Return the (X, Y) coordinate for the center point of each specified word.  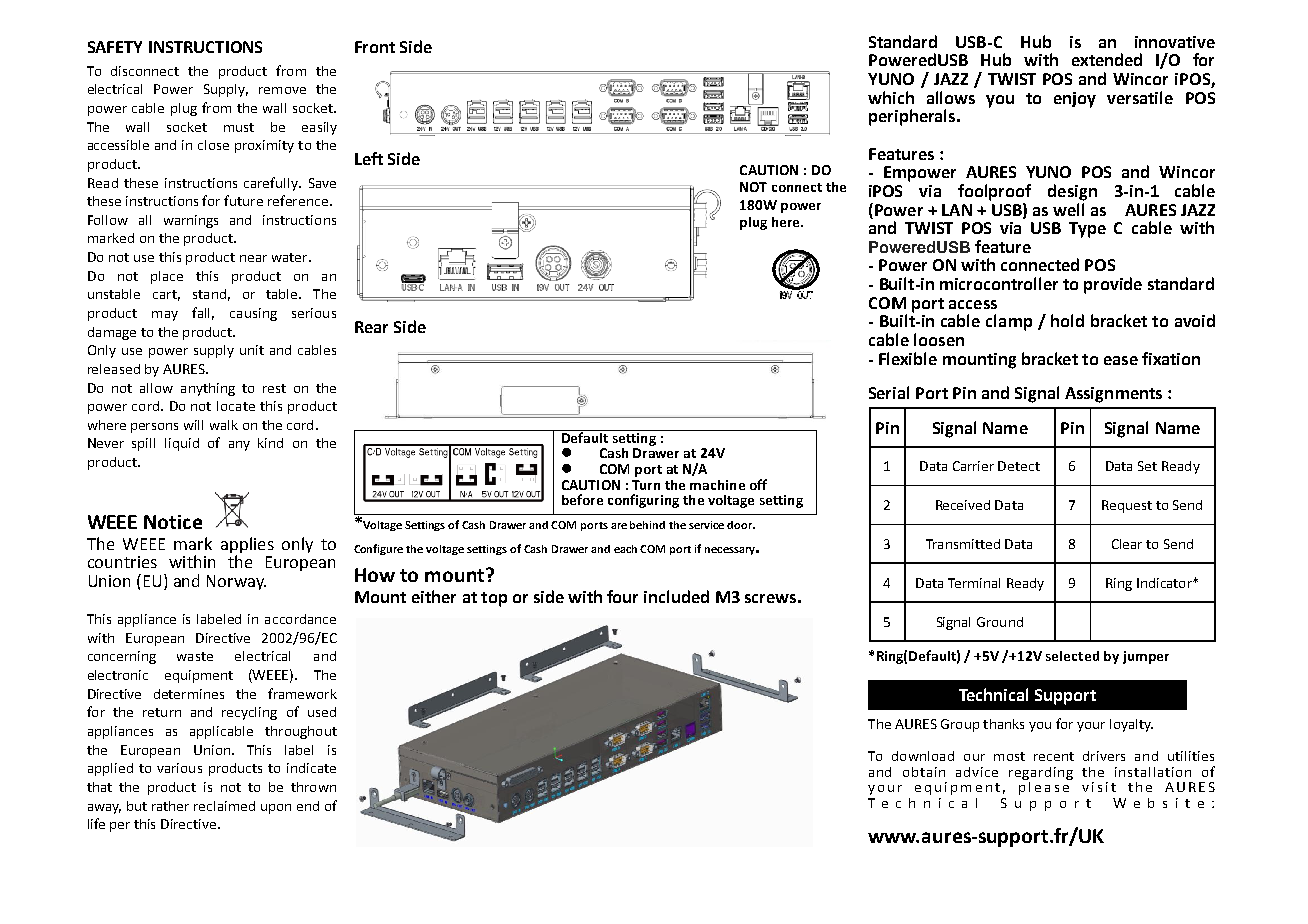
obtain (924, 772)
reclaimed (224, 806)
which (891, 97)
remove (282, 90)
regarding (1041, 773)
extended (1107, 59)
